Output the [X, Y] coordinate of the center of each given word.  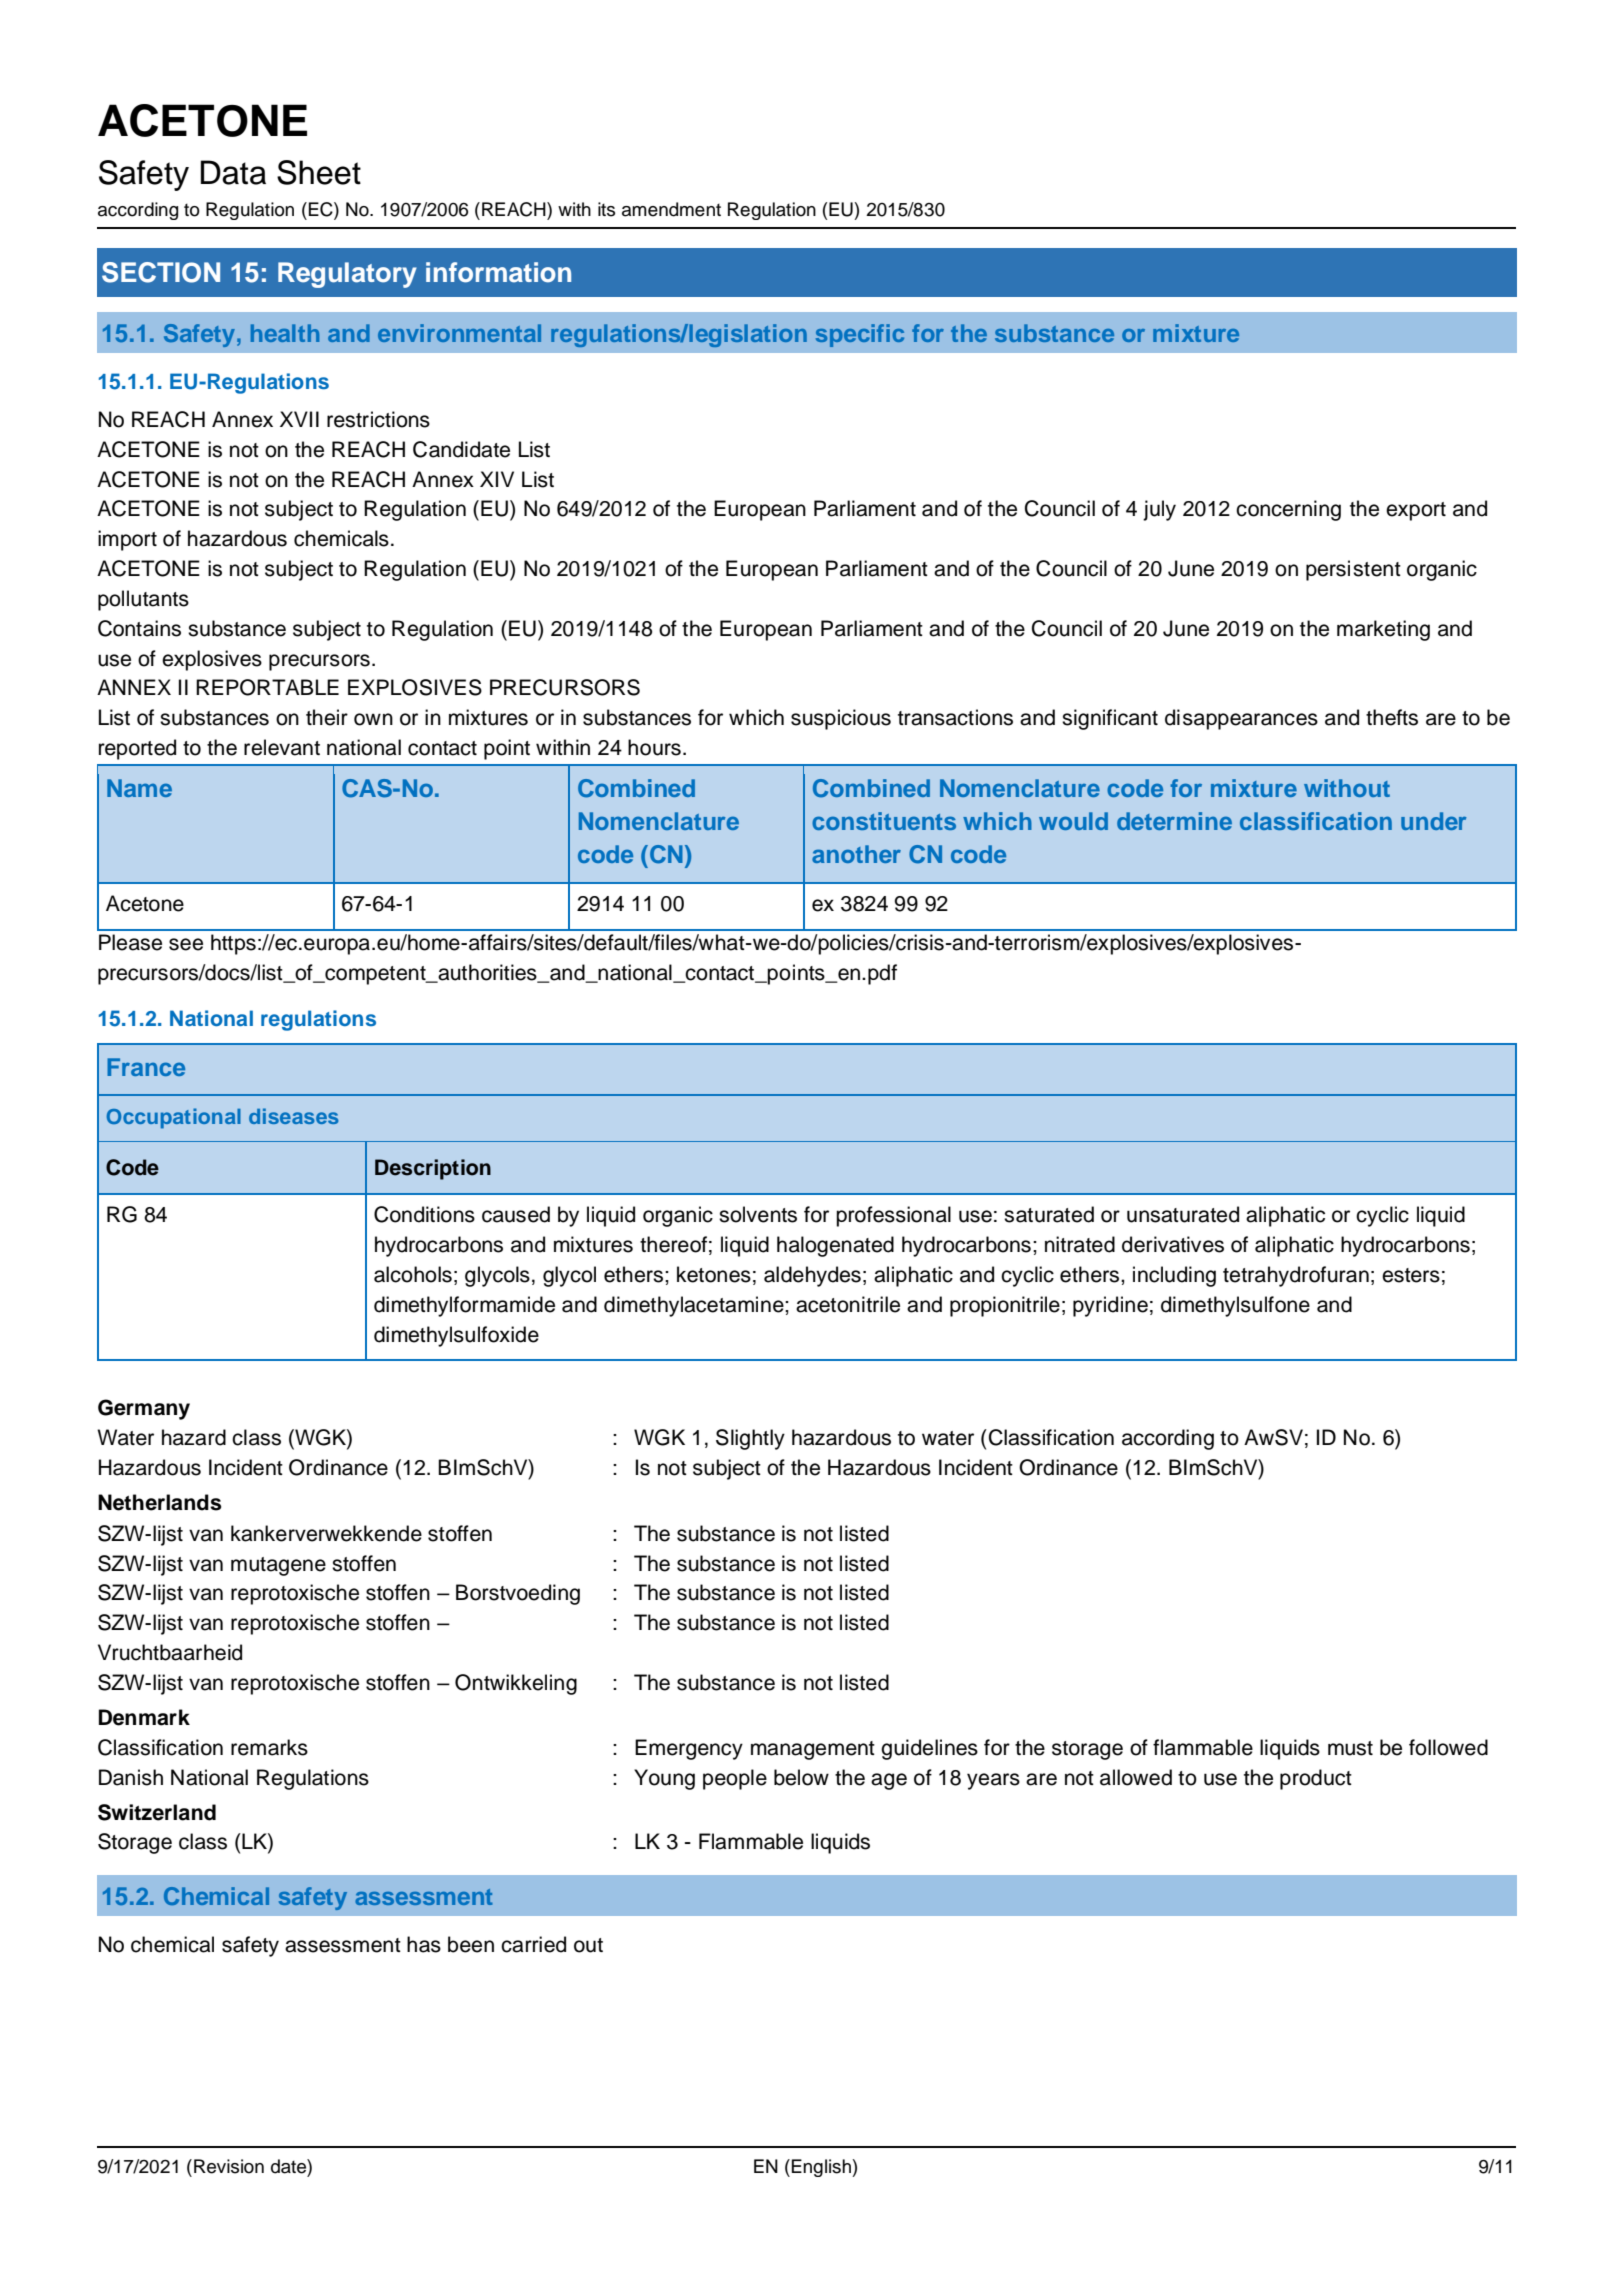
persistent [1353, 570]
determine [1174, 821]
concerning [1288, 510]
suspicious [841, 719]
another [856, 854]
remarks [269, 1747]
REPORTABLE [267, 687]
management [813, 1750]
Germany [144, 1409]
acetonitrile [848, 1304]
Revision [229, 2166]
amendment [671, 209]
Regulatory [347, 275]
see [186, 944]
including [1174, 1276]
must [1350, 1748]
